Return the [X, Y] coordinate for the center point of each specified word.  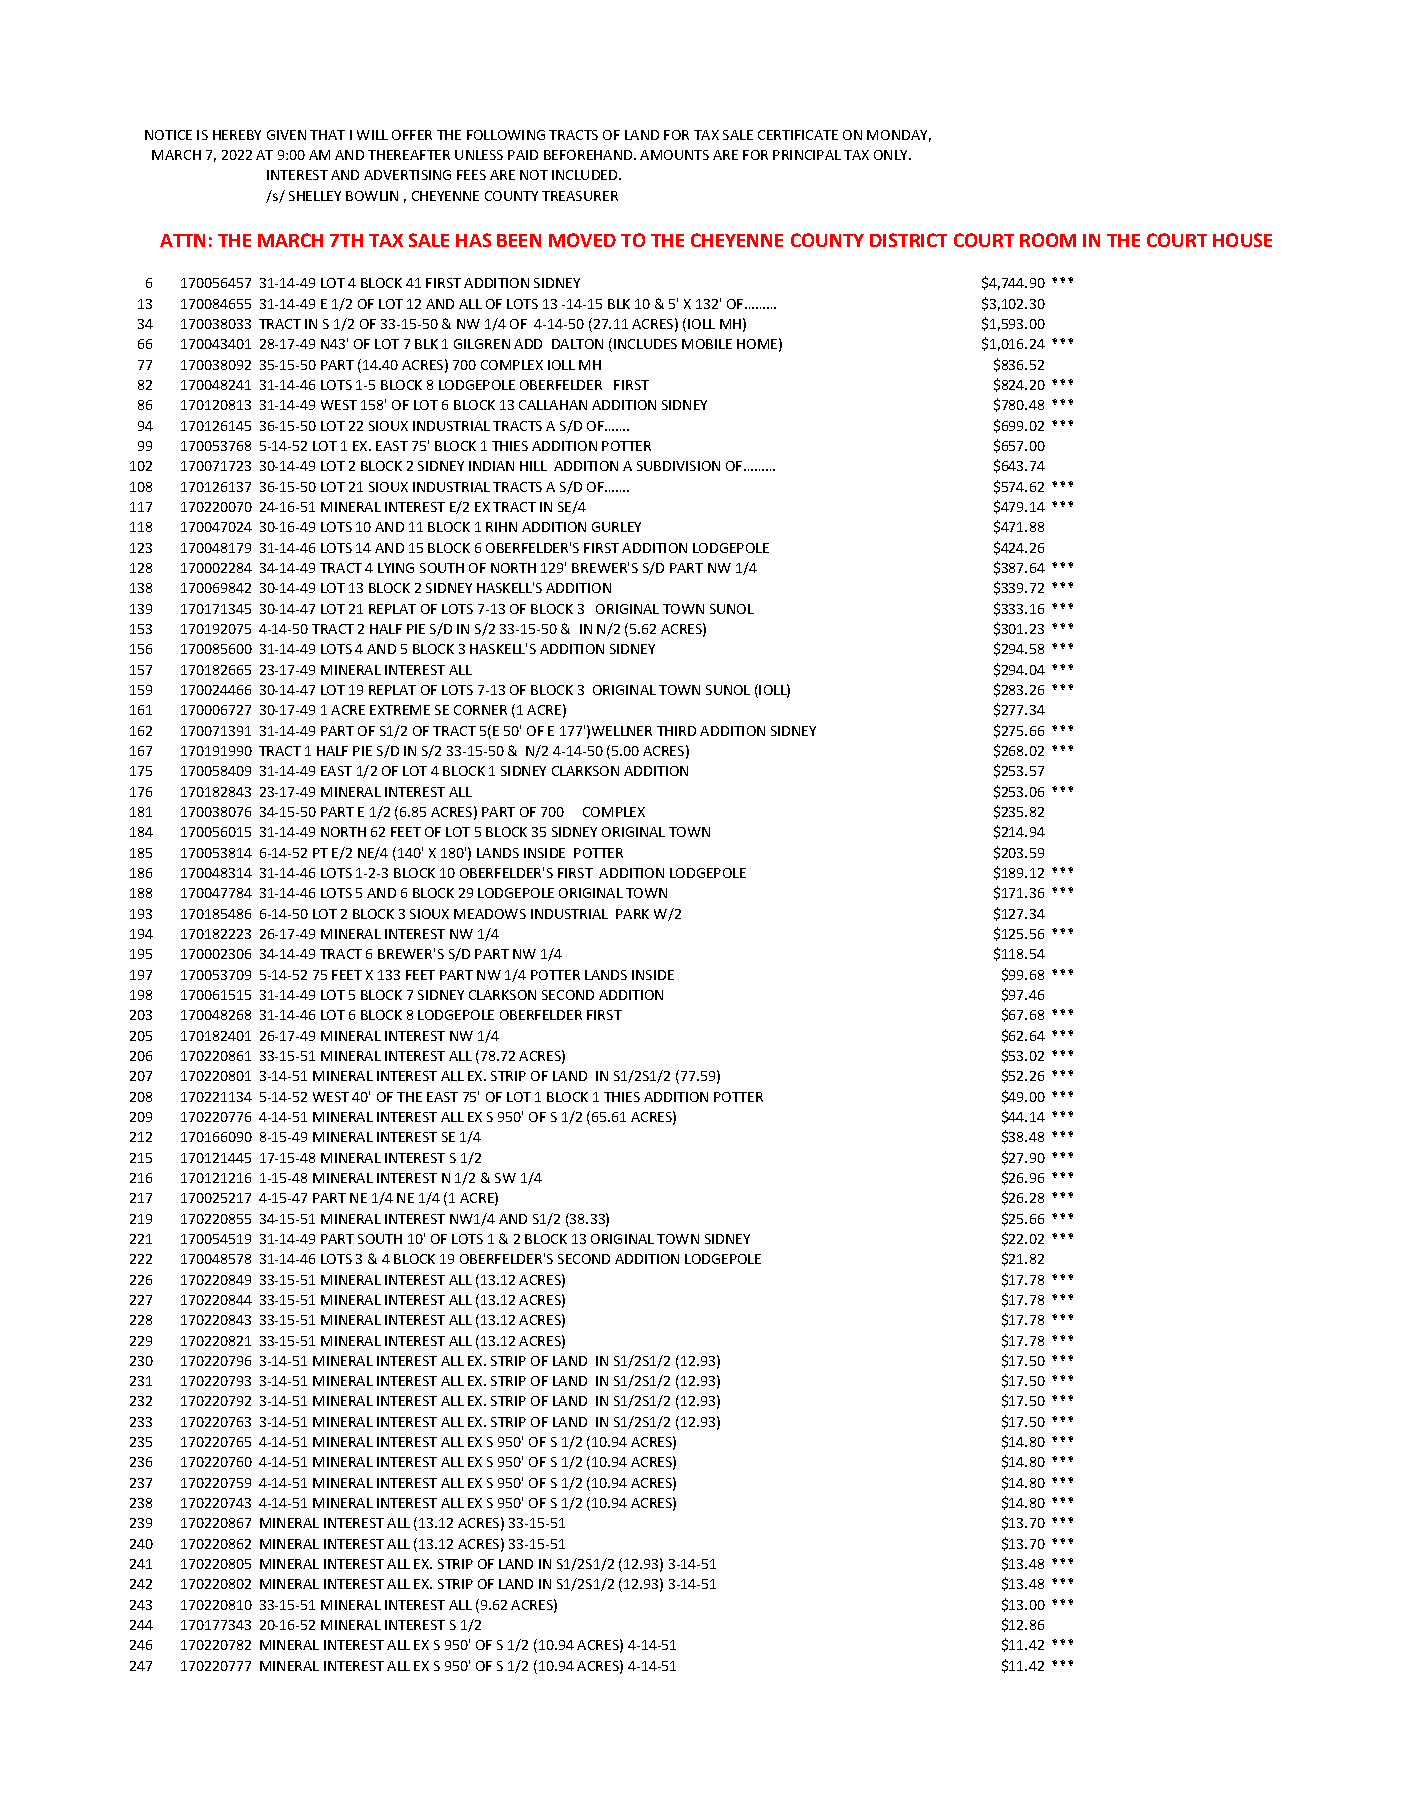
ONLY [892, 155]
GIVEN [286, 135]
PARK [632, 914]
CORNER [480, 710]
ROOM [1048, 240]
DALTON [577, 344]
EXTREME [400, 710]
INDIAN [491, 466]
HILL [533, 466]
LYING [396, 568]
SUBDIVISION [678, 466]
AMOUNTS [674, 155]
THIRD [676, 731]
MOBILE [707, 344]
